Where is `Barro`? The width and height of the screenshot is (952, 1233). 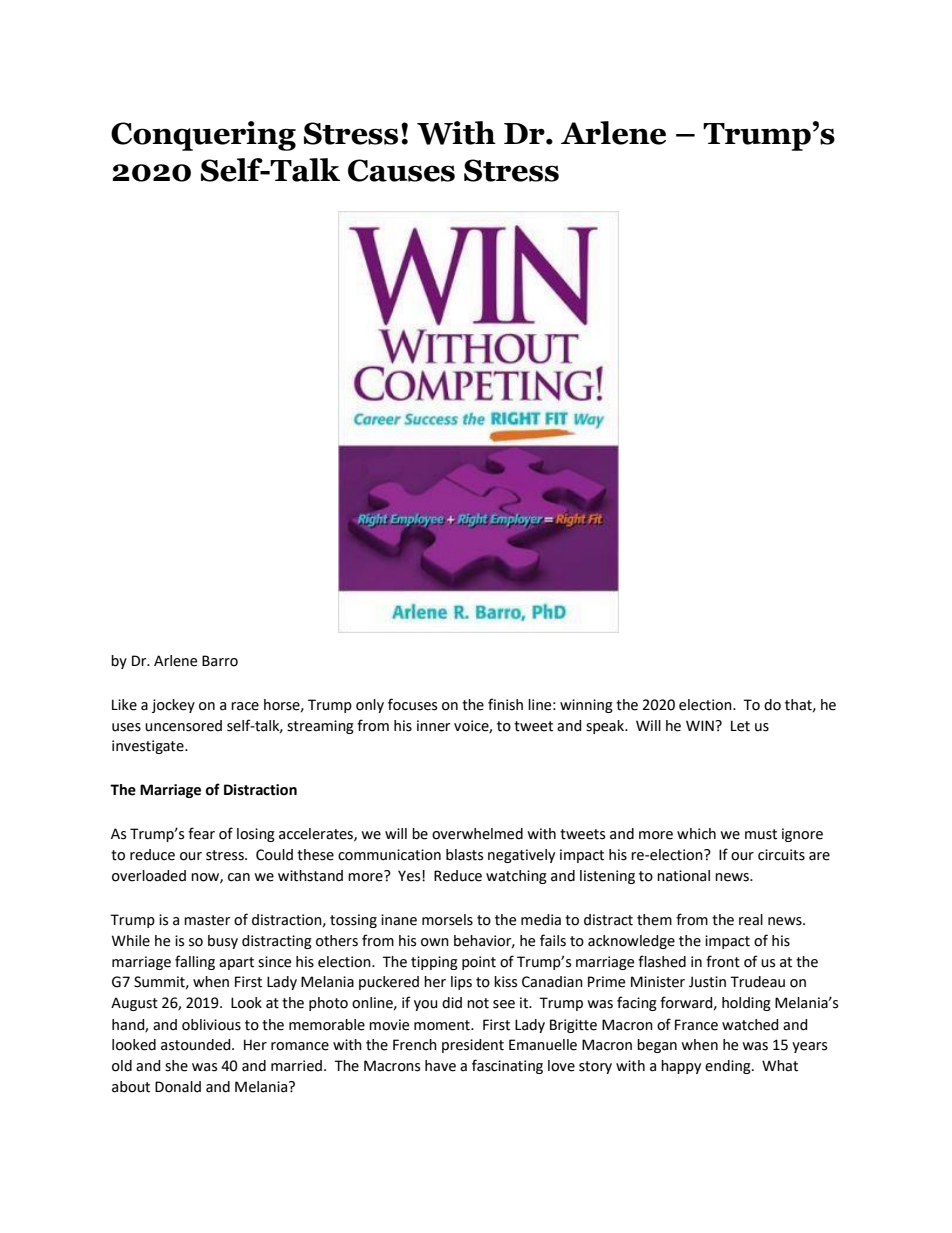 Barro is located at coordinates (220, 661).
